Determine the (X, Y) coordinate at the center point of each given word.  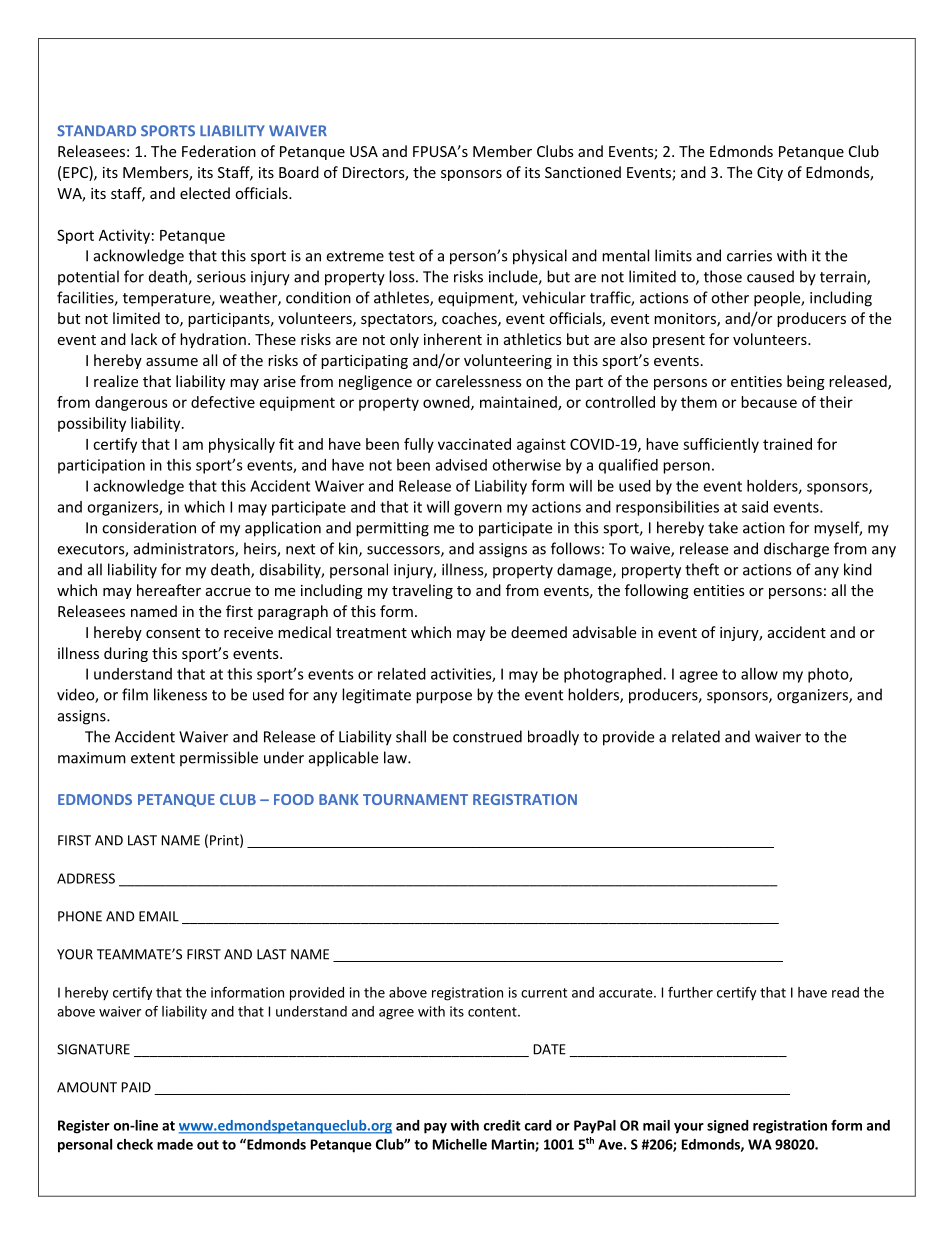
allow (759, 674)
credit (502, 1125)
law (396, 757)
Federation (219, 151)
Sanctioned (583, 172)
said (755, 507)
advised (461, 465)
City (770, 174)
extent (153, 758)
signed (728, 1127)
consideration (149, 527)
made (175, 1144)
